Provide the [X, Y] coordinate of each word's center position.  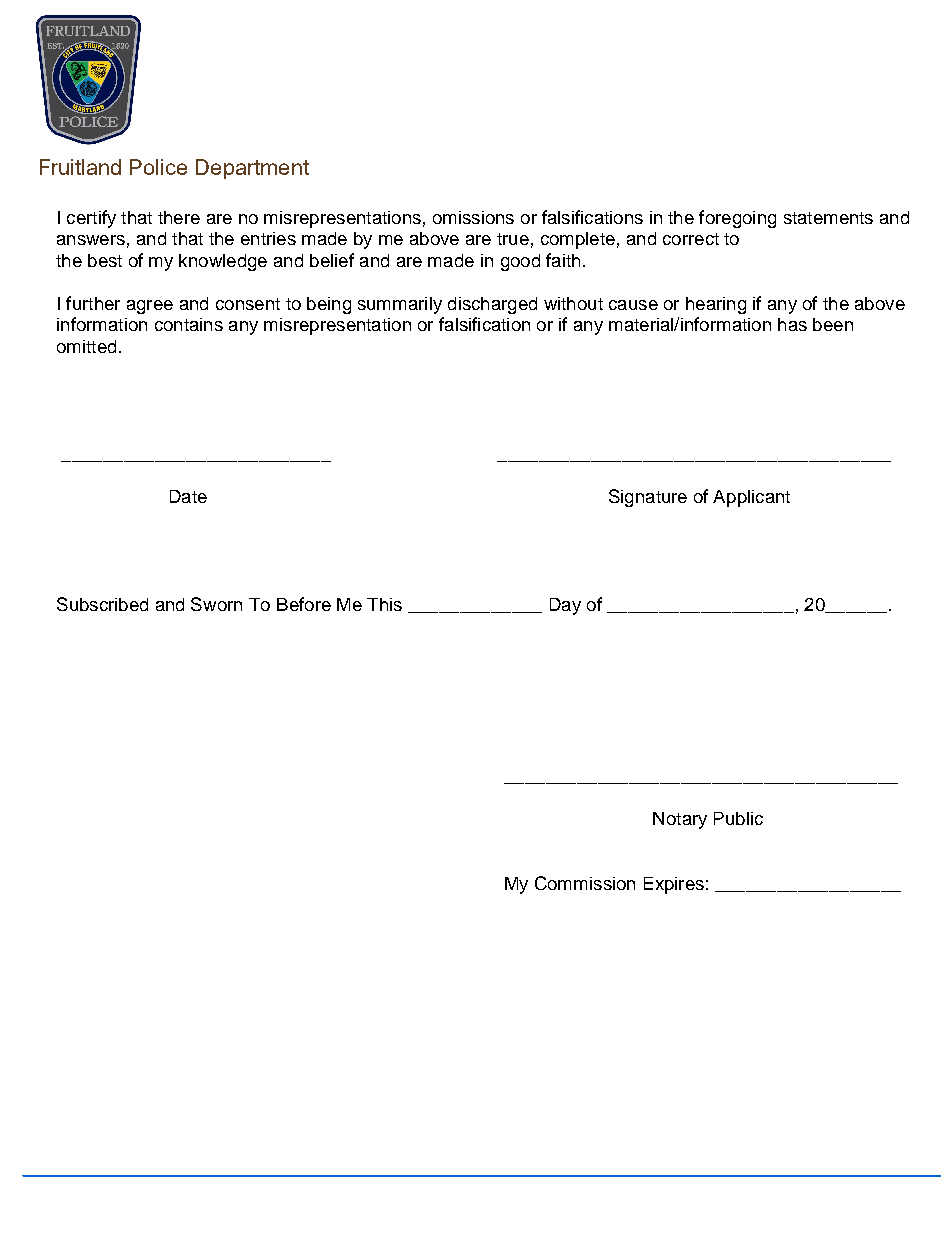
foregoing [737, 219]
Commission [585, 883]
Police [158, 167]
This [384, 604]
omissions [473, 217]
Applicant [751, 498]
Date [188, 496]
